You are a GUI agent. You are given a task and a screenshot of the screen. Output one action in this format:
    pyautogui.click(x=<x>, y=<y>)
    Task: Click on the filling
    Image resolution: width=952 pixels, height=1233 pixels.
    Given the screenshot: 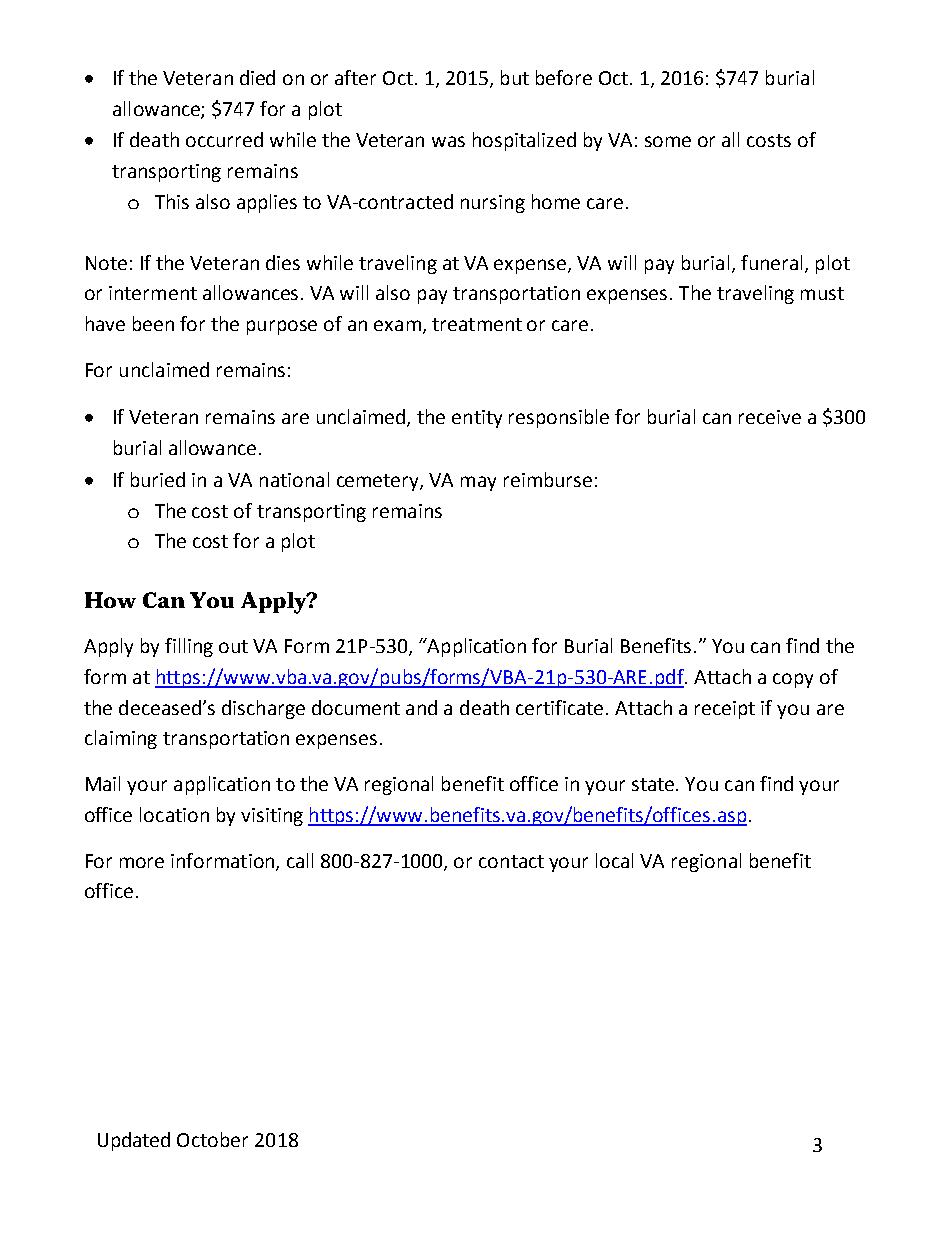 What is the action you would take?
    pyautogui.click(x=189, y=647)
